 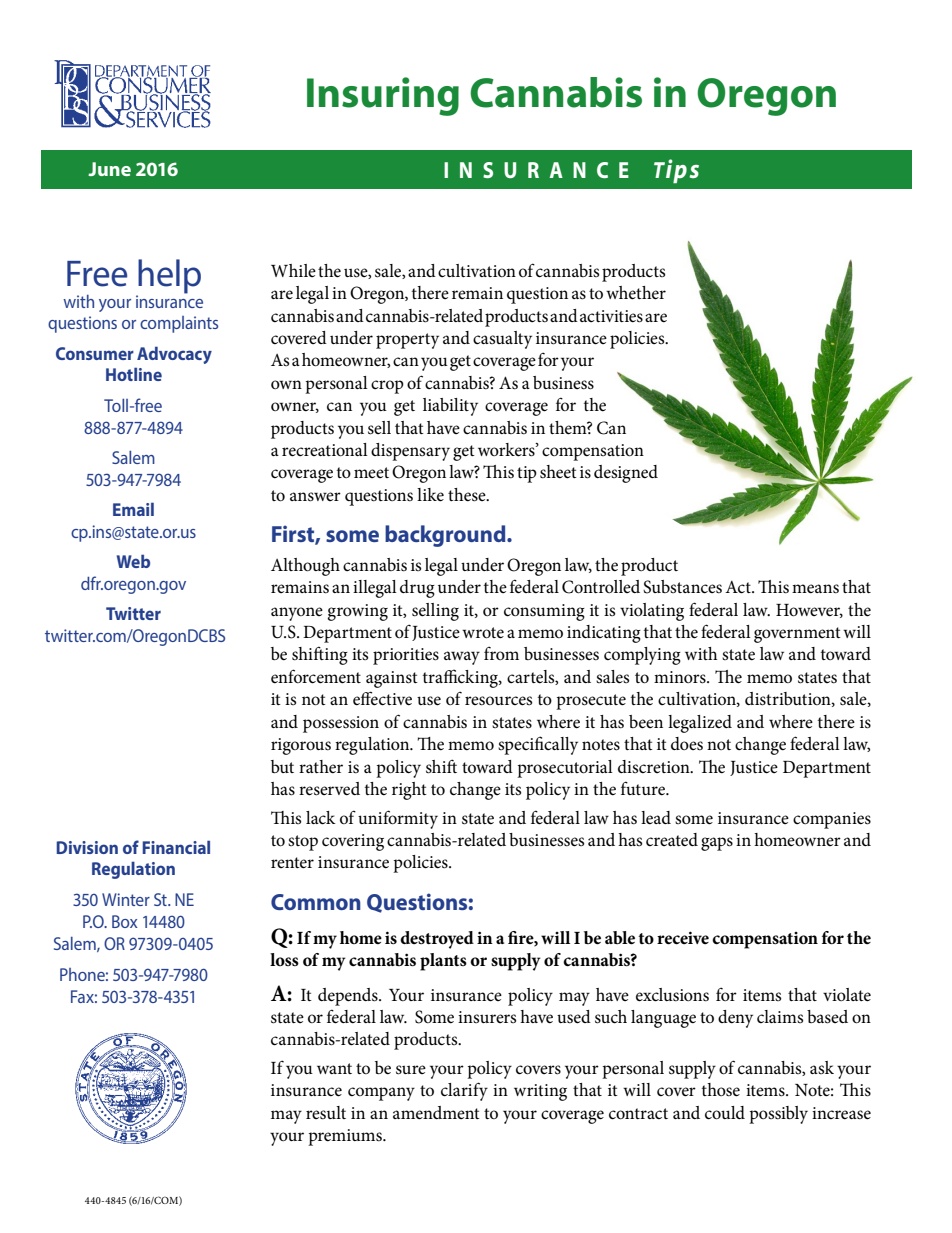 I want to click on does, so click(x=687, y=744).
